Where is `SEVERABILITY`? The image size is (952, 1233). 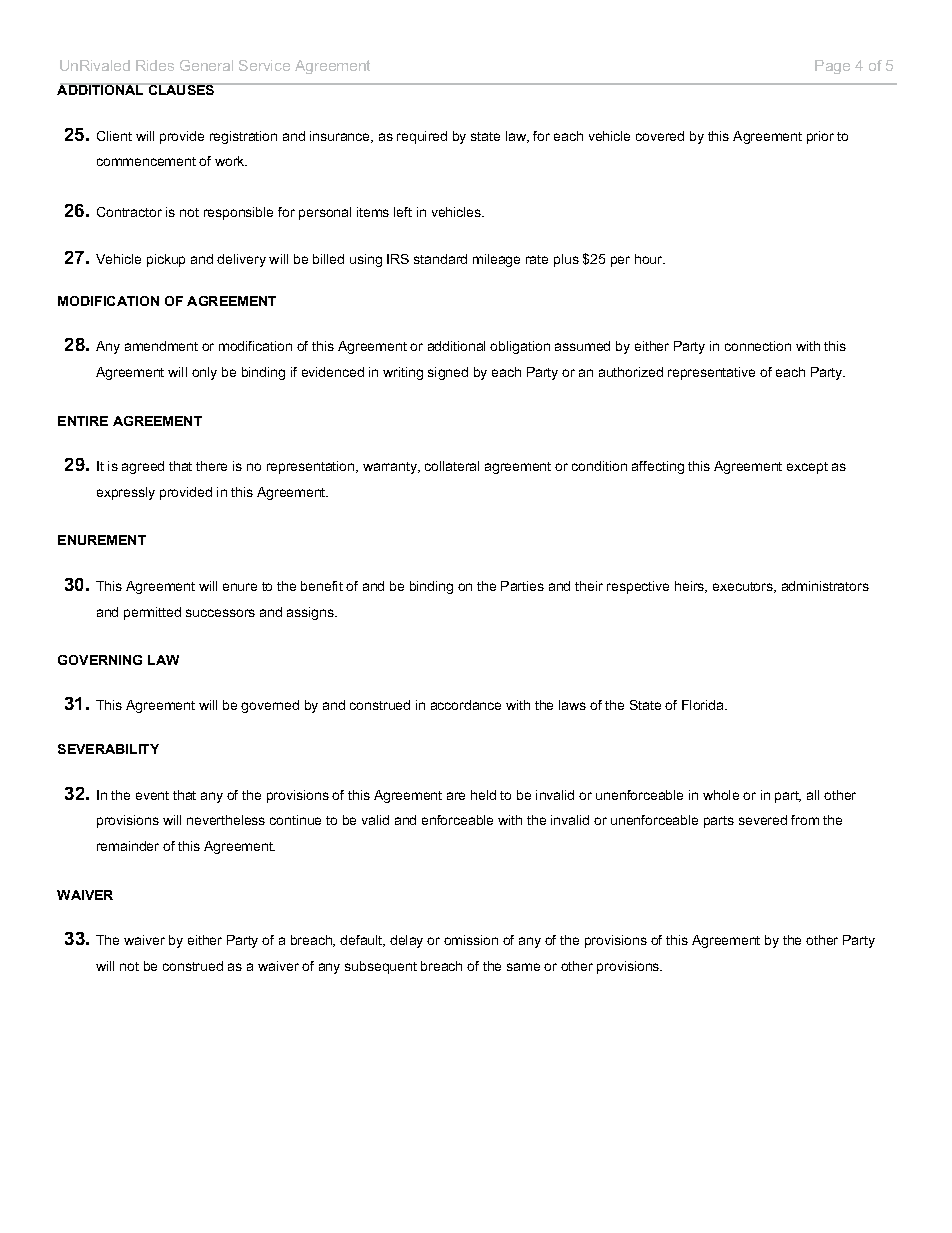
SEVERABILITY is located at coordinates (108, 749).
